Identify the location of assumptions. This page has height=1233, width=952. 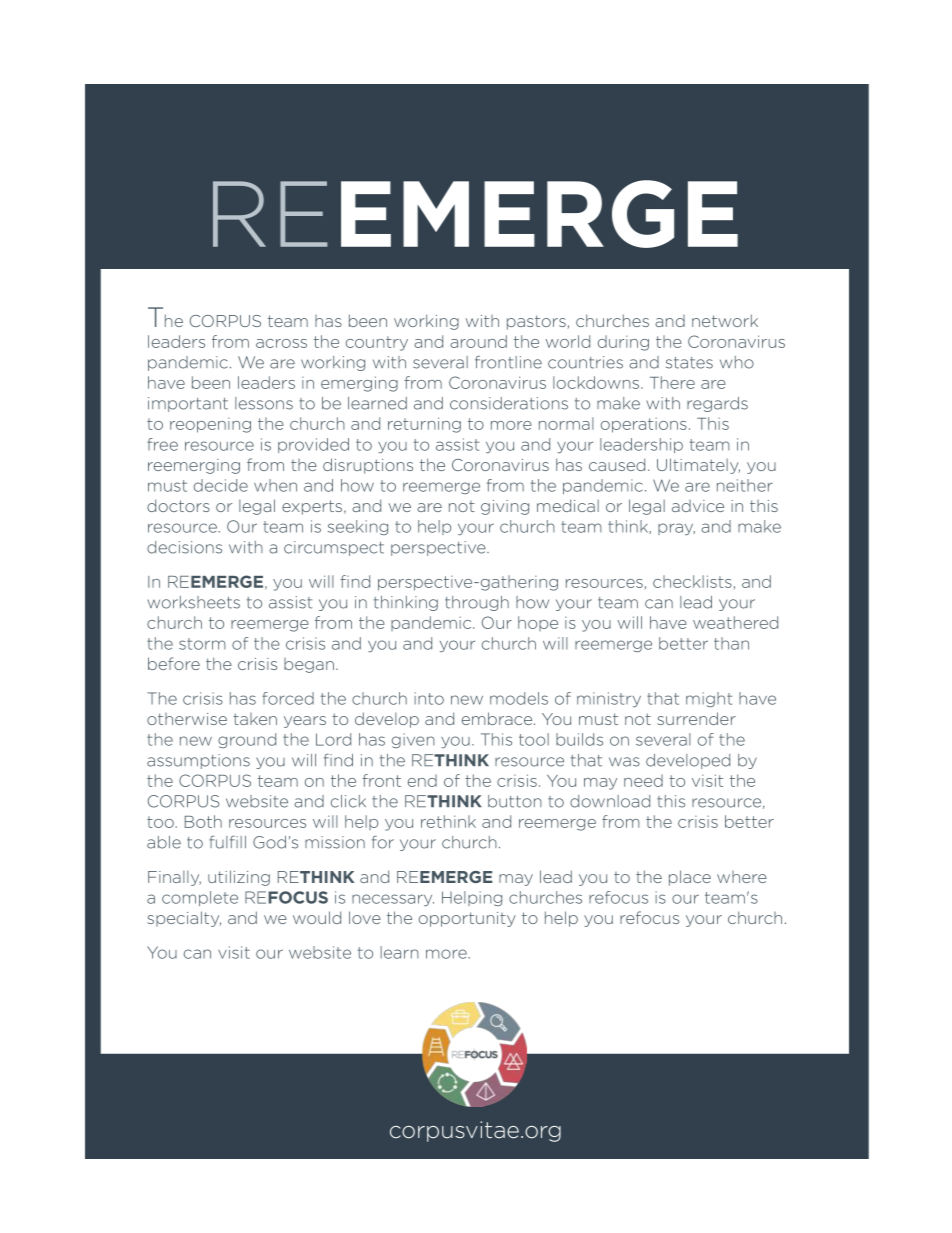
(198, 761).
